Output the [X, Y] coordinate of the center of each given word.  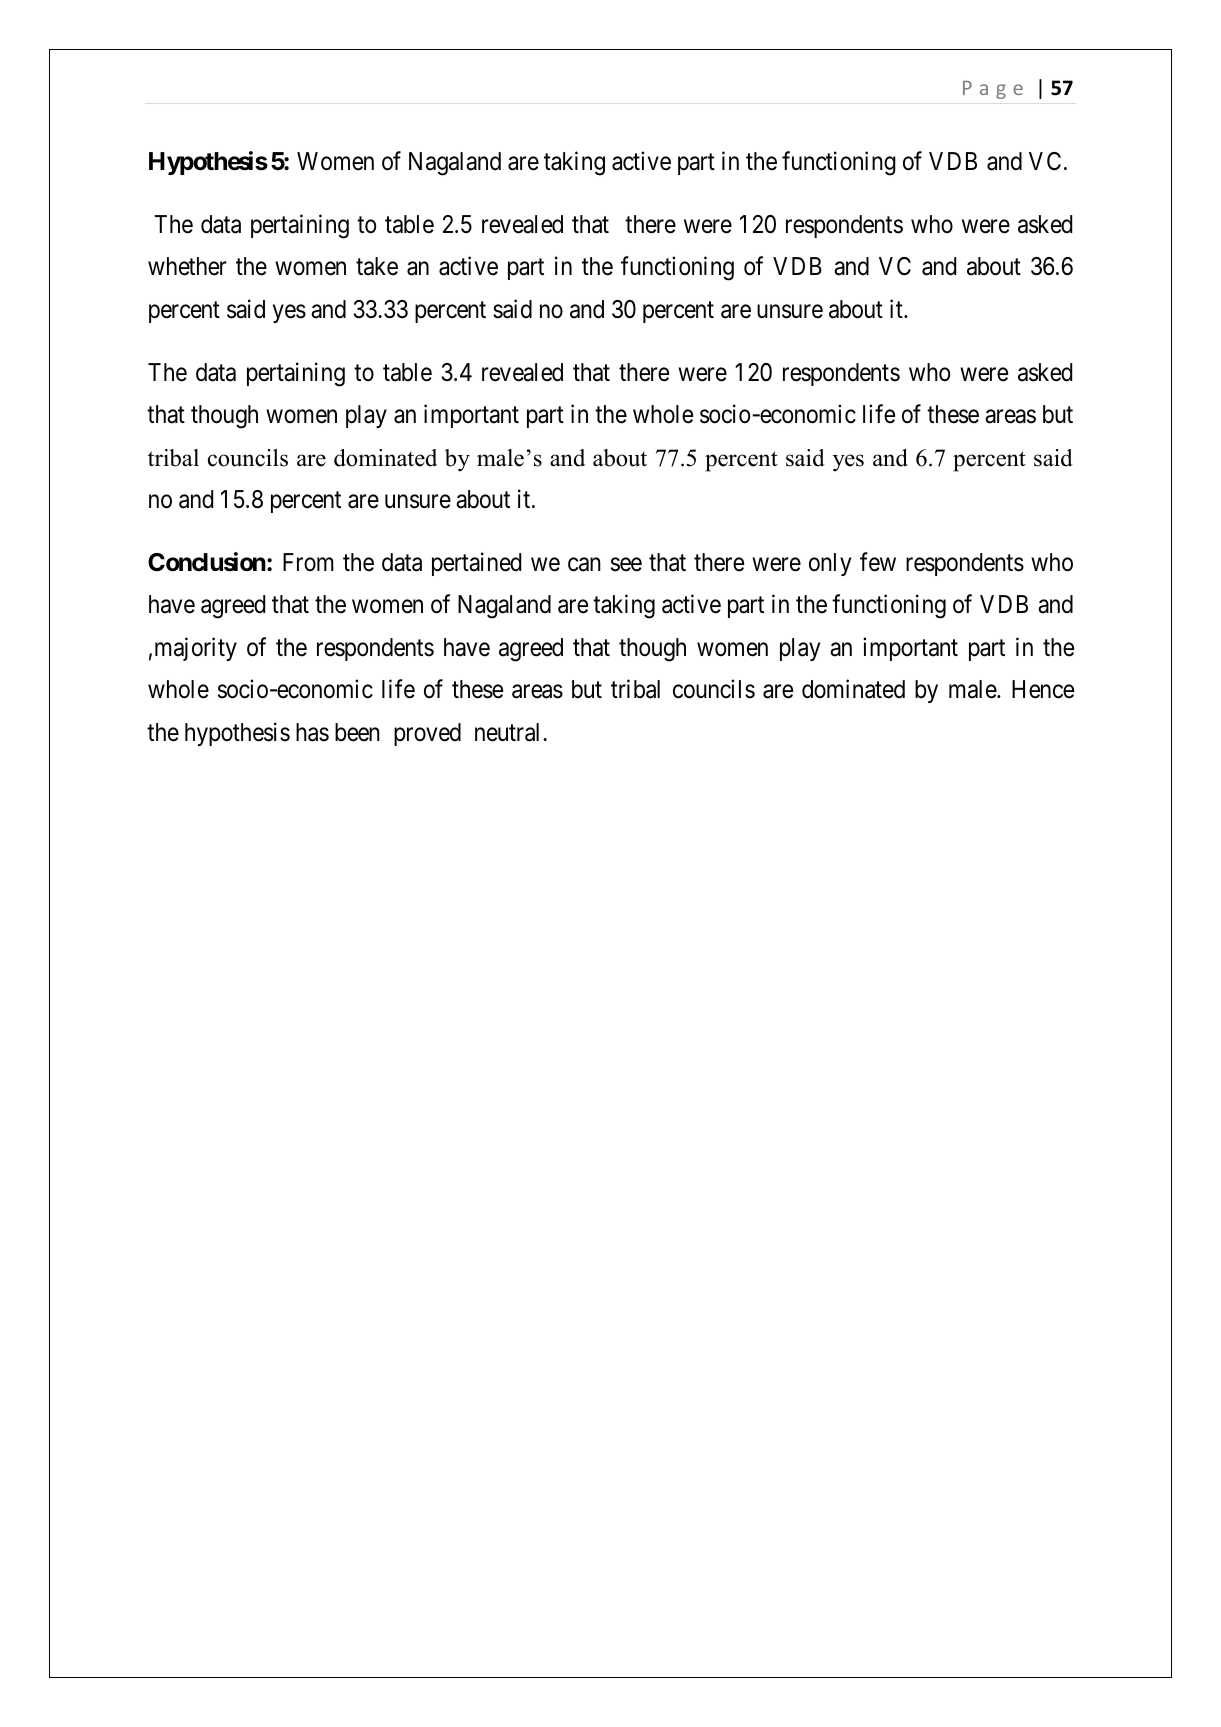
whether [187, 266]
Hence [1043, 689]
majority [196, 649]
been [357, 732]
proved [427, 734]
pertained [476, 564]
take [377, 266]
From [308, 562]
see [626, 565]
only [830, 564]
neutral [509, 732]
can [584, 565]
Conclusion [207, 562]
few [878, 562]
